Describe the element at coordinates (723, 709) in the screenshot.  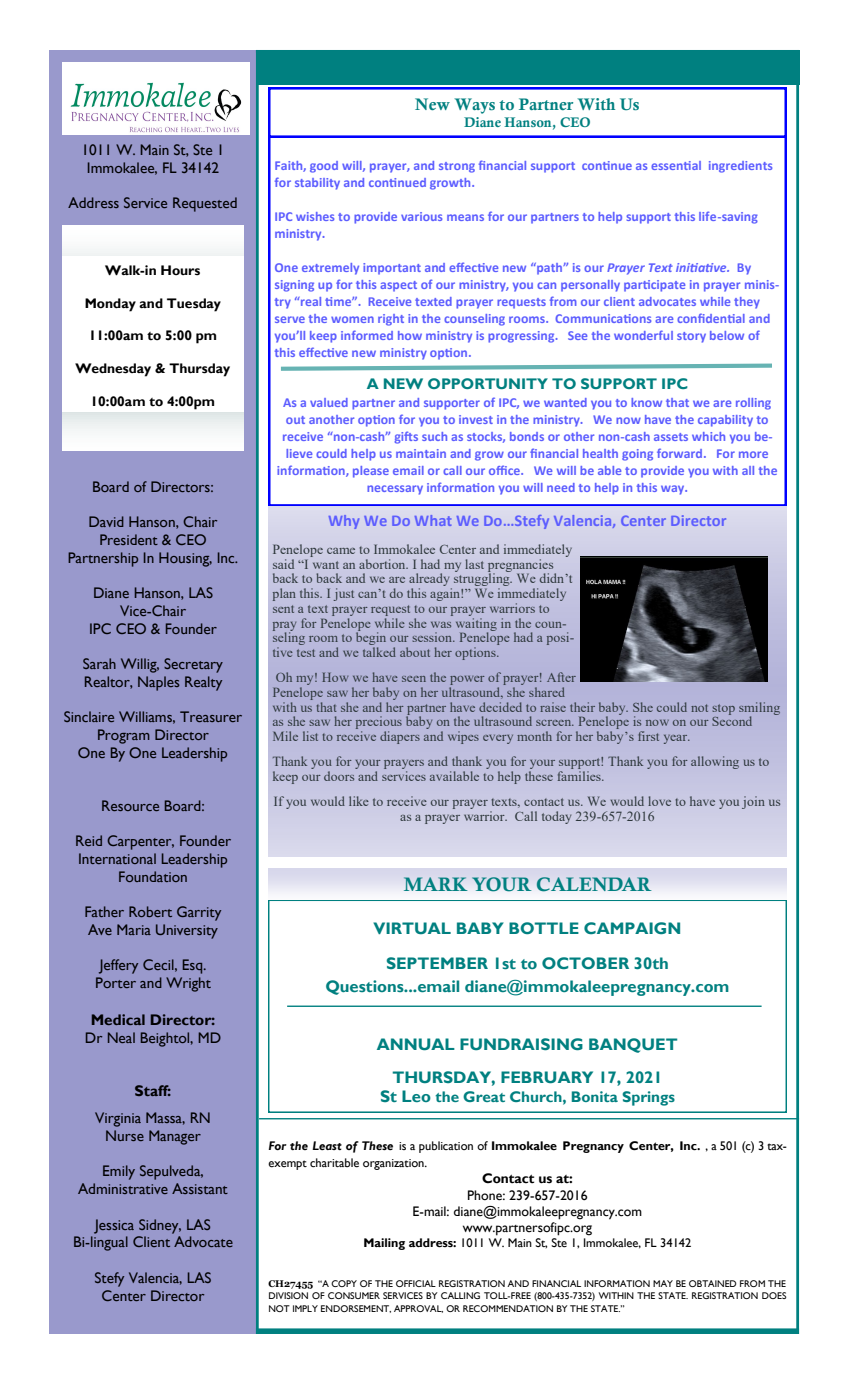
I see `stop` at that location.
